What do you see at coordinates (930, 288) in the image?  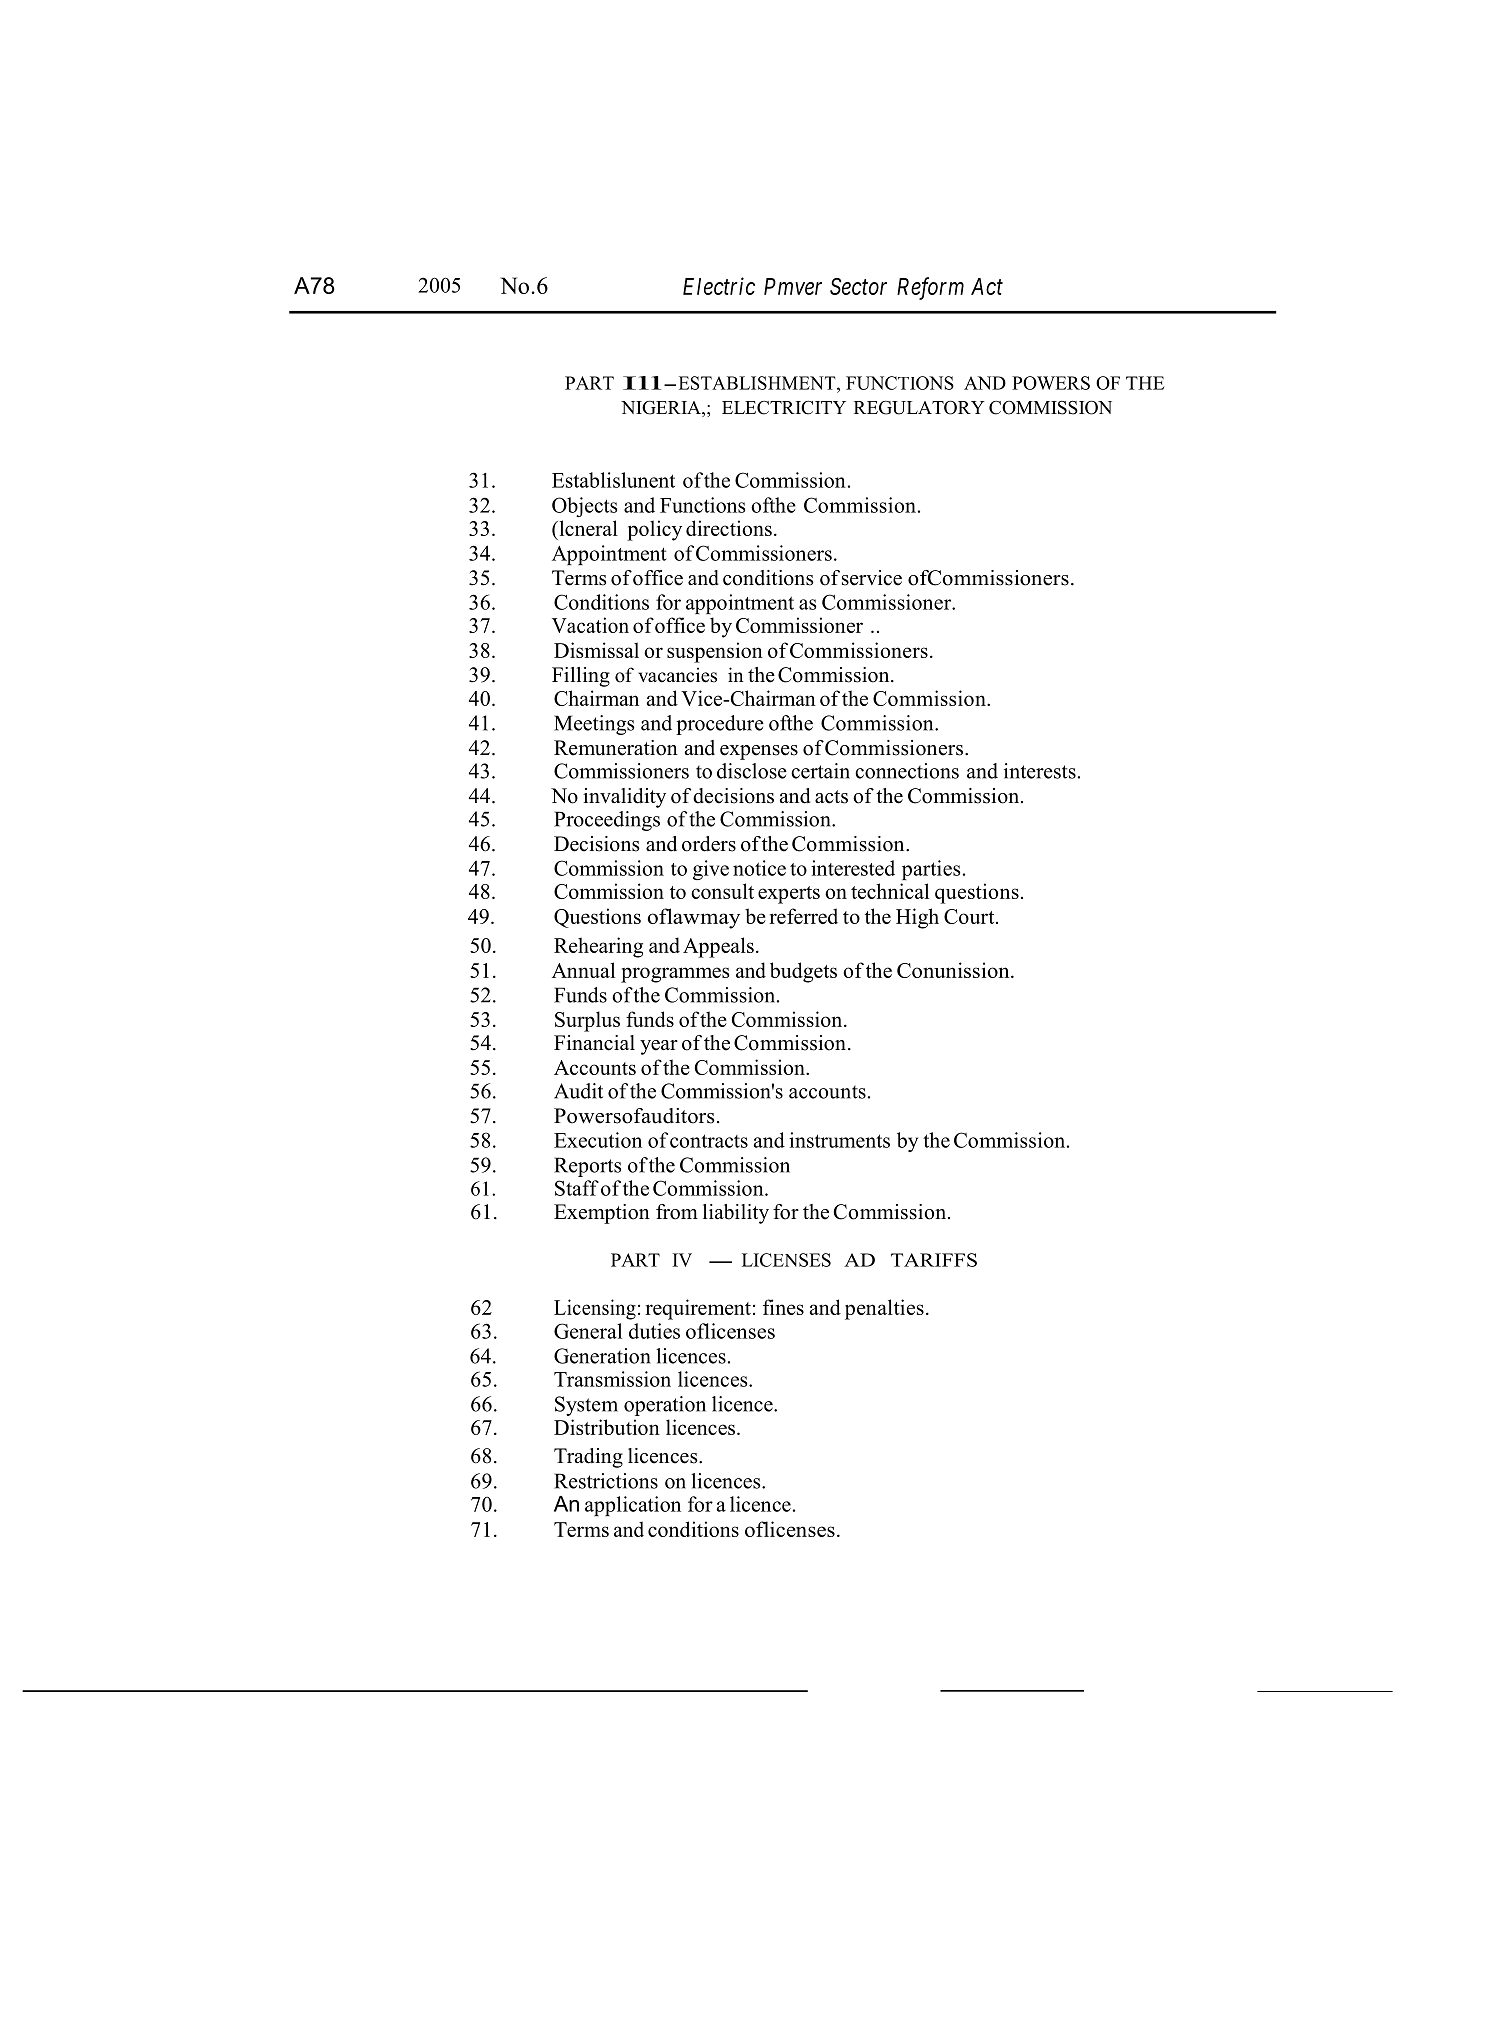 I see `Reform` at bounding box center [930, 288].
